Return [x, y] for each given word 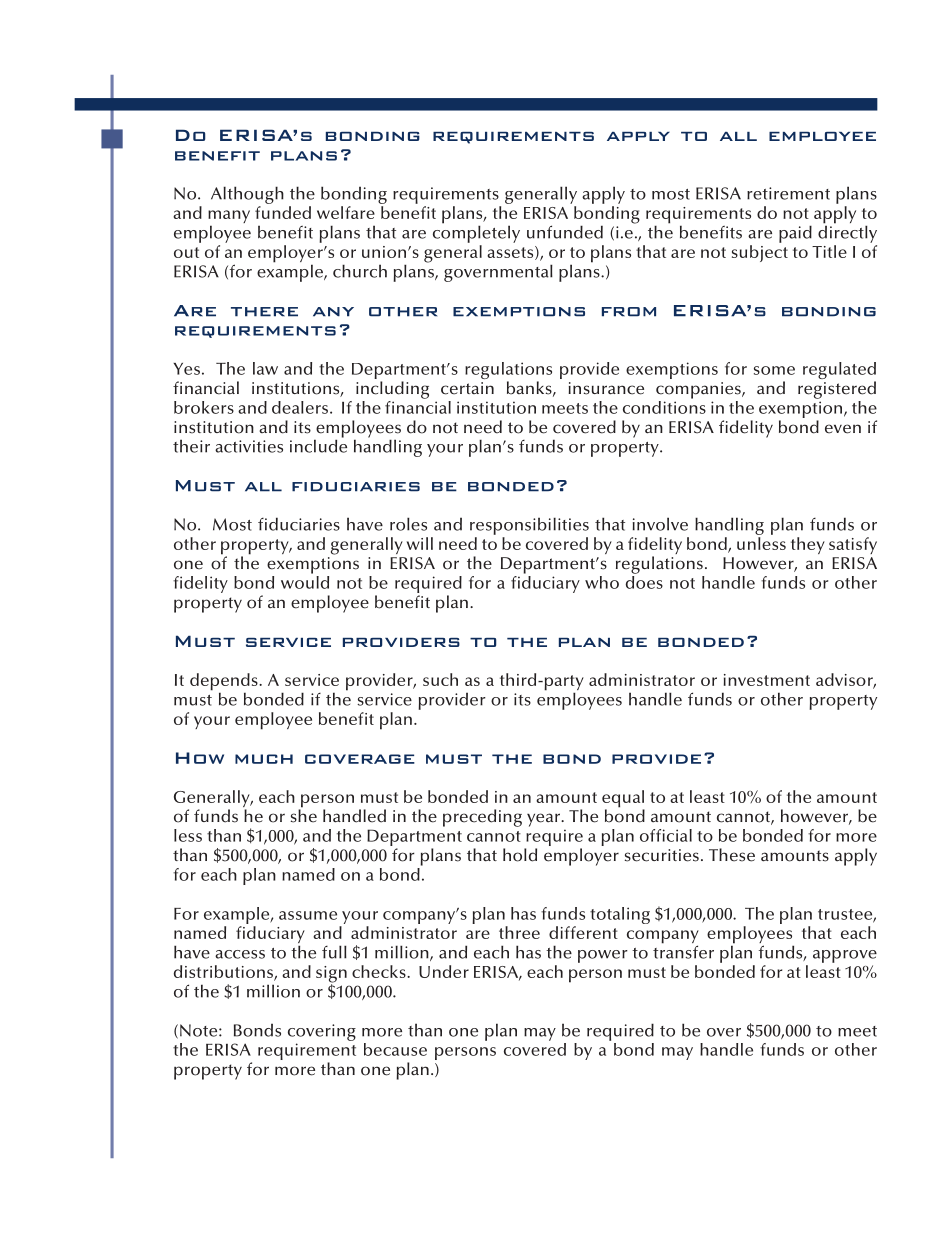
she [304, 815]
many [229, 218]
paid [795, 234]
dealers [300, 407]
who [602, 582]
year [545, 820]
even [843, 429]
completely [476, 233]
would [305, 582]
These [732, 855]
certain [467, 388]
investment [767, 680]
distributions [224, 973]
